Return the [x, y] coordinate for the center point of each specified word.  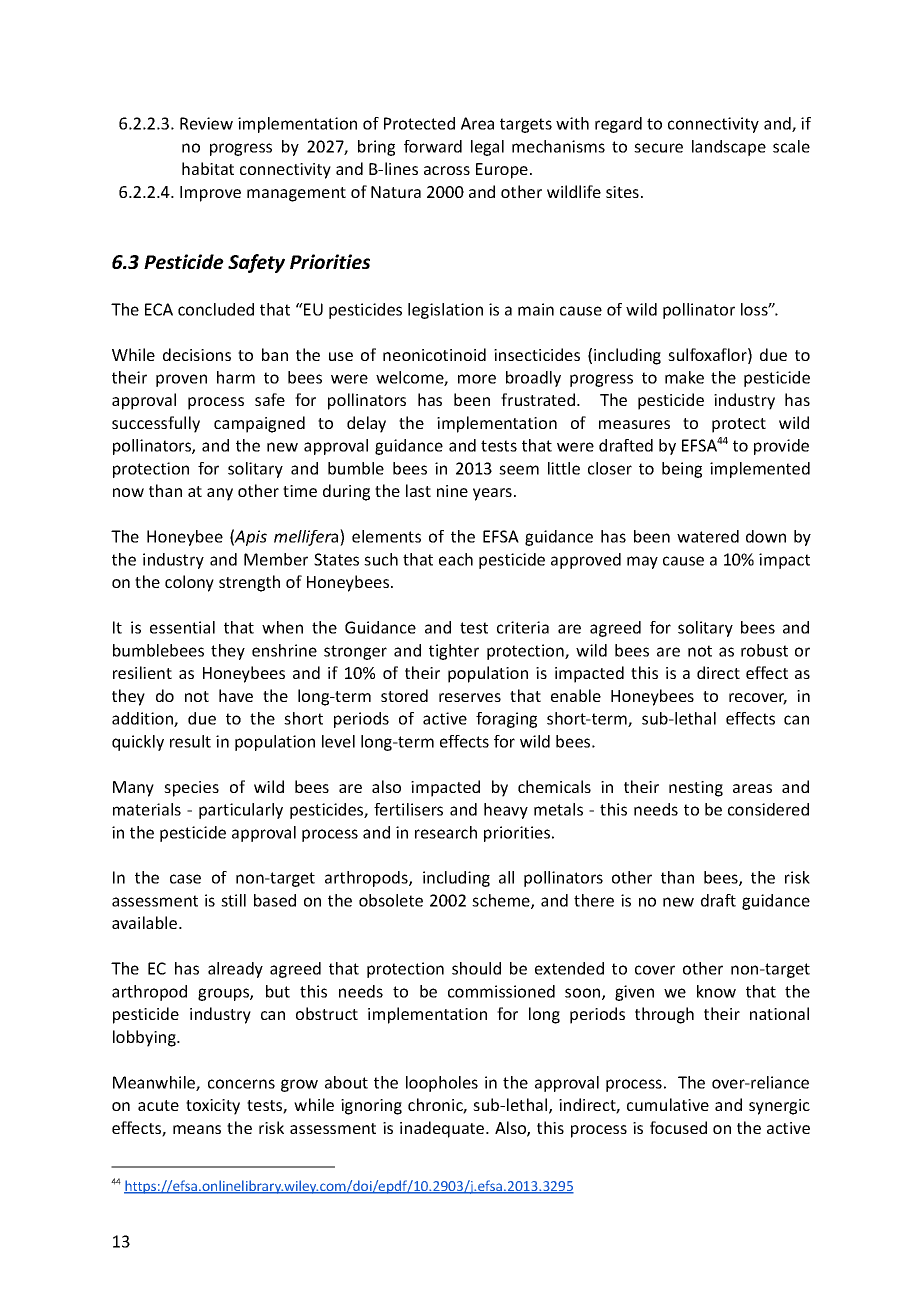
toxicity [213, 1107]
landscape [729, 148]
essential [182, 627]
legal [487, 148]
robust [764, 650]
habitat [208, 168]
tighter [454, 652]
